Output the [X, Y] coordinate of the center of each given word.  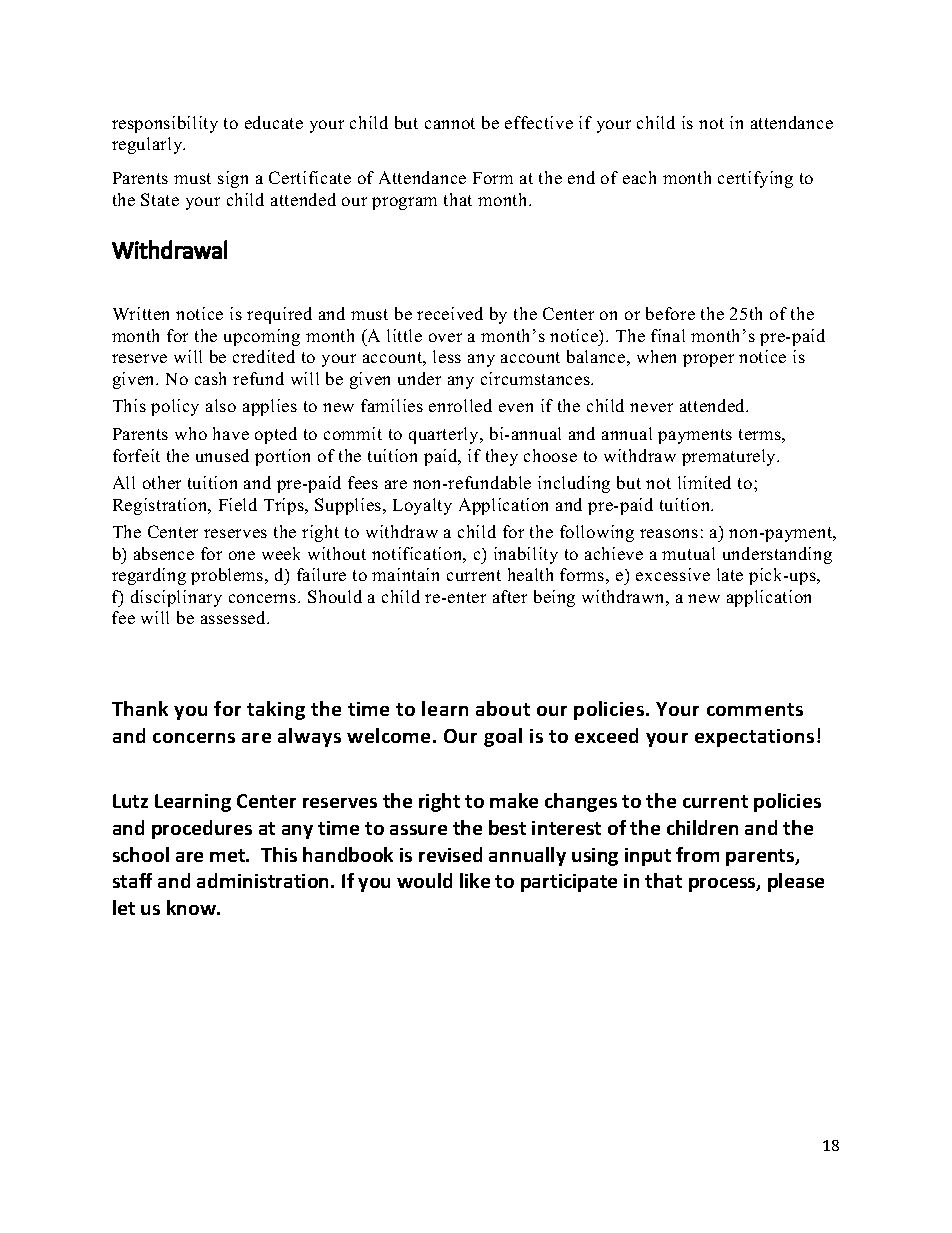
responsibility [165, 124]
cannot [450, 123]
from [697, 854]
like [475, 880]
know [192, 907]
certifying [755, 179]
